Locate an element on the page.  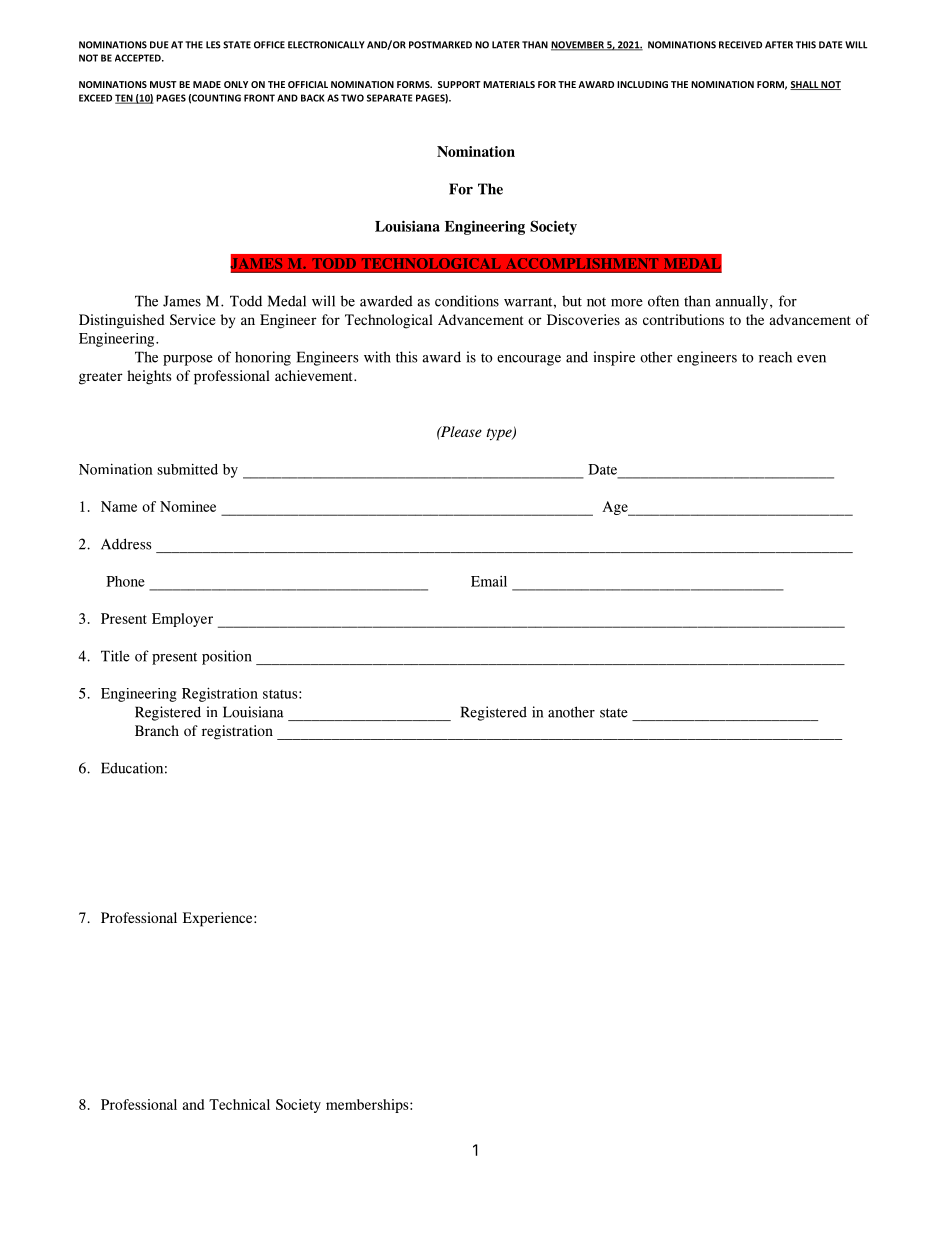
encourage is located at coordinates (529, 360).
